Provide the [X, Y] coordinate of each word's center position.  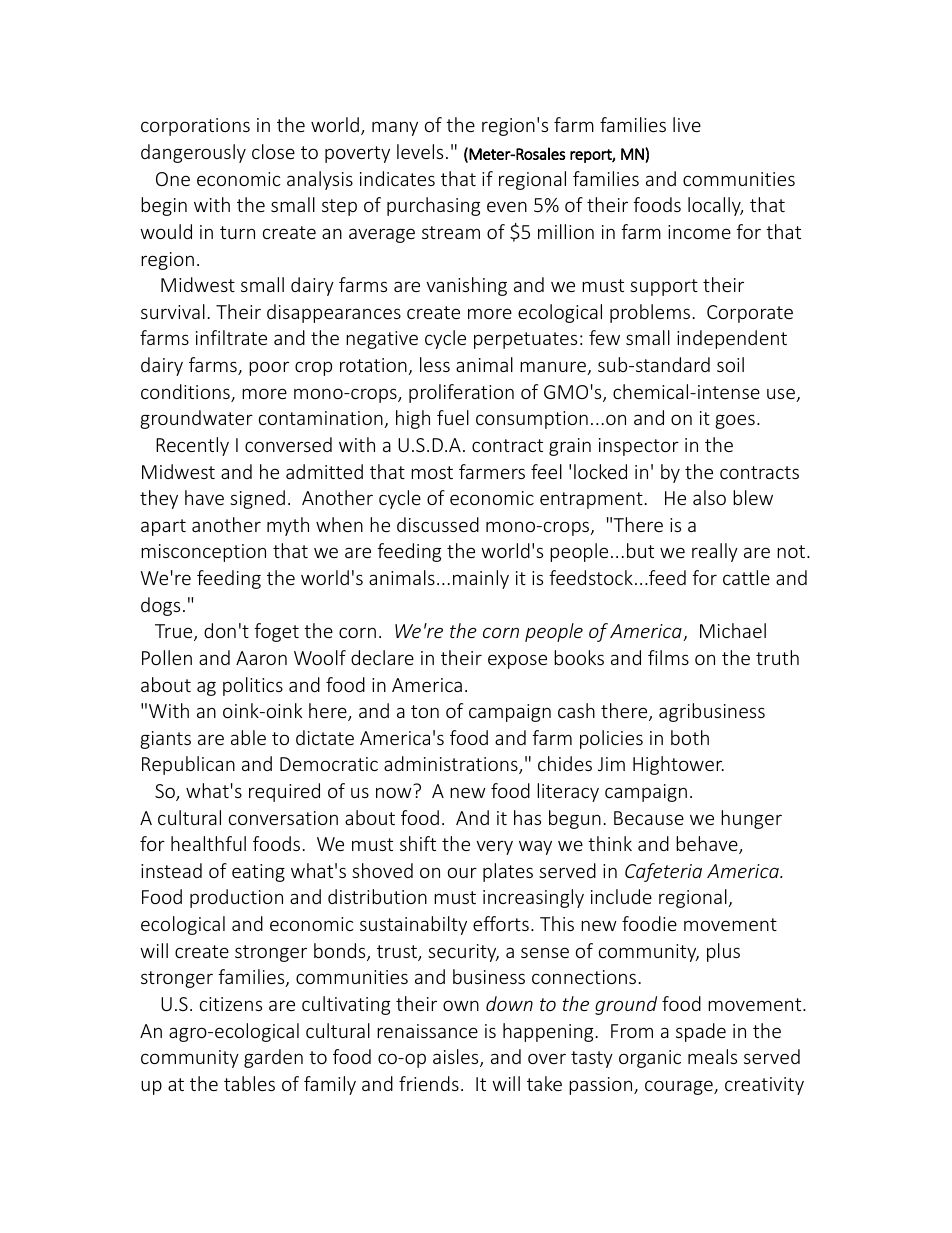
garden [273, 1058]
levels [420, 151]
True [175, 632]
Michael [733, 630]
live [687, 124]
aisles [457, 1058]
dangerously [193, 153]
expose [517, 661]
